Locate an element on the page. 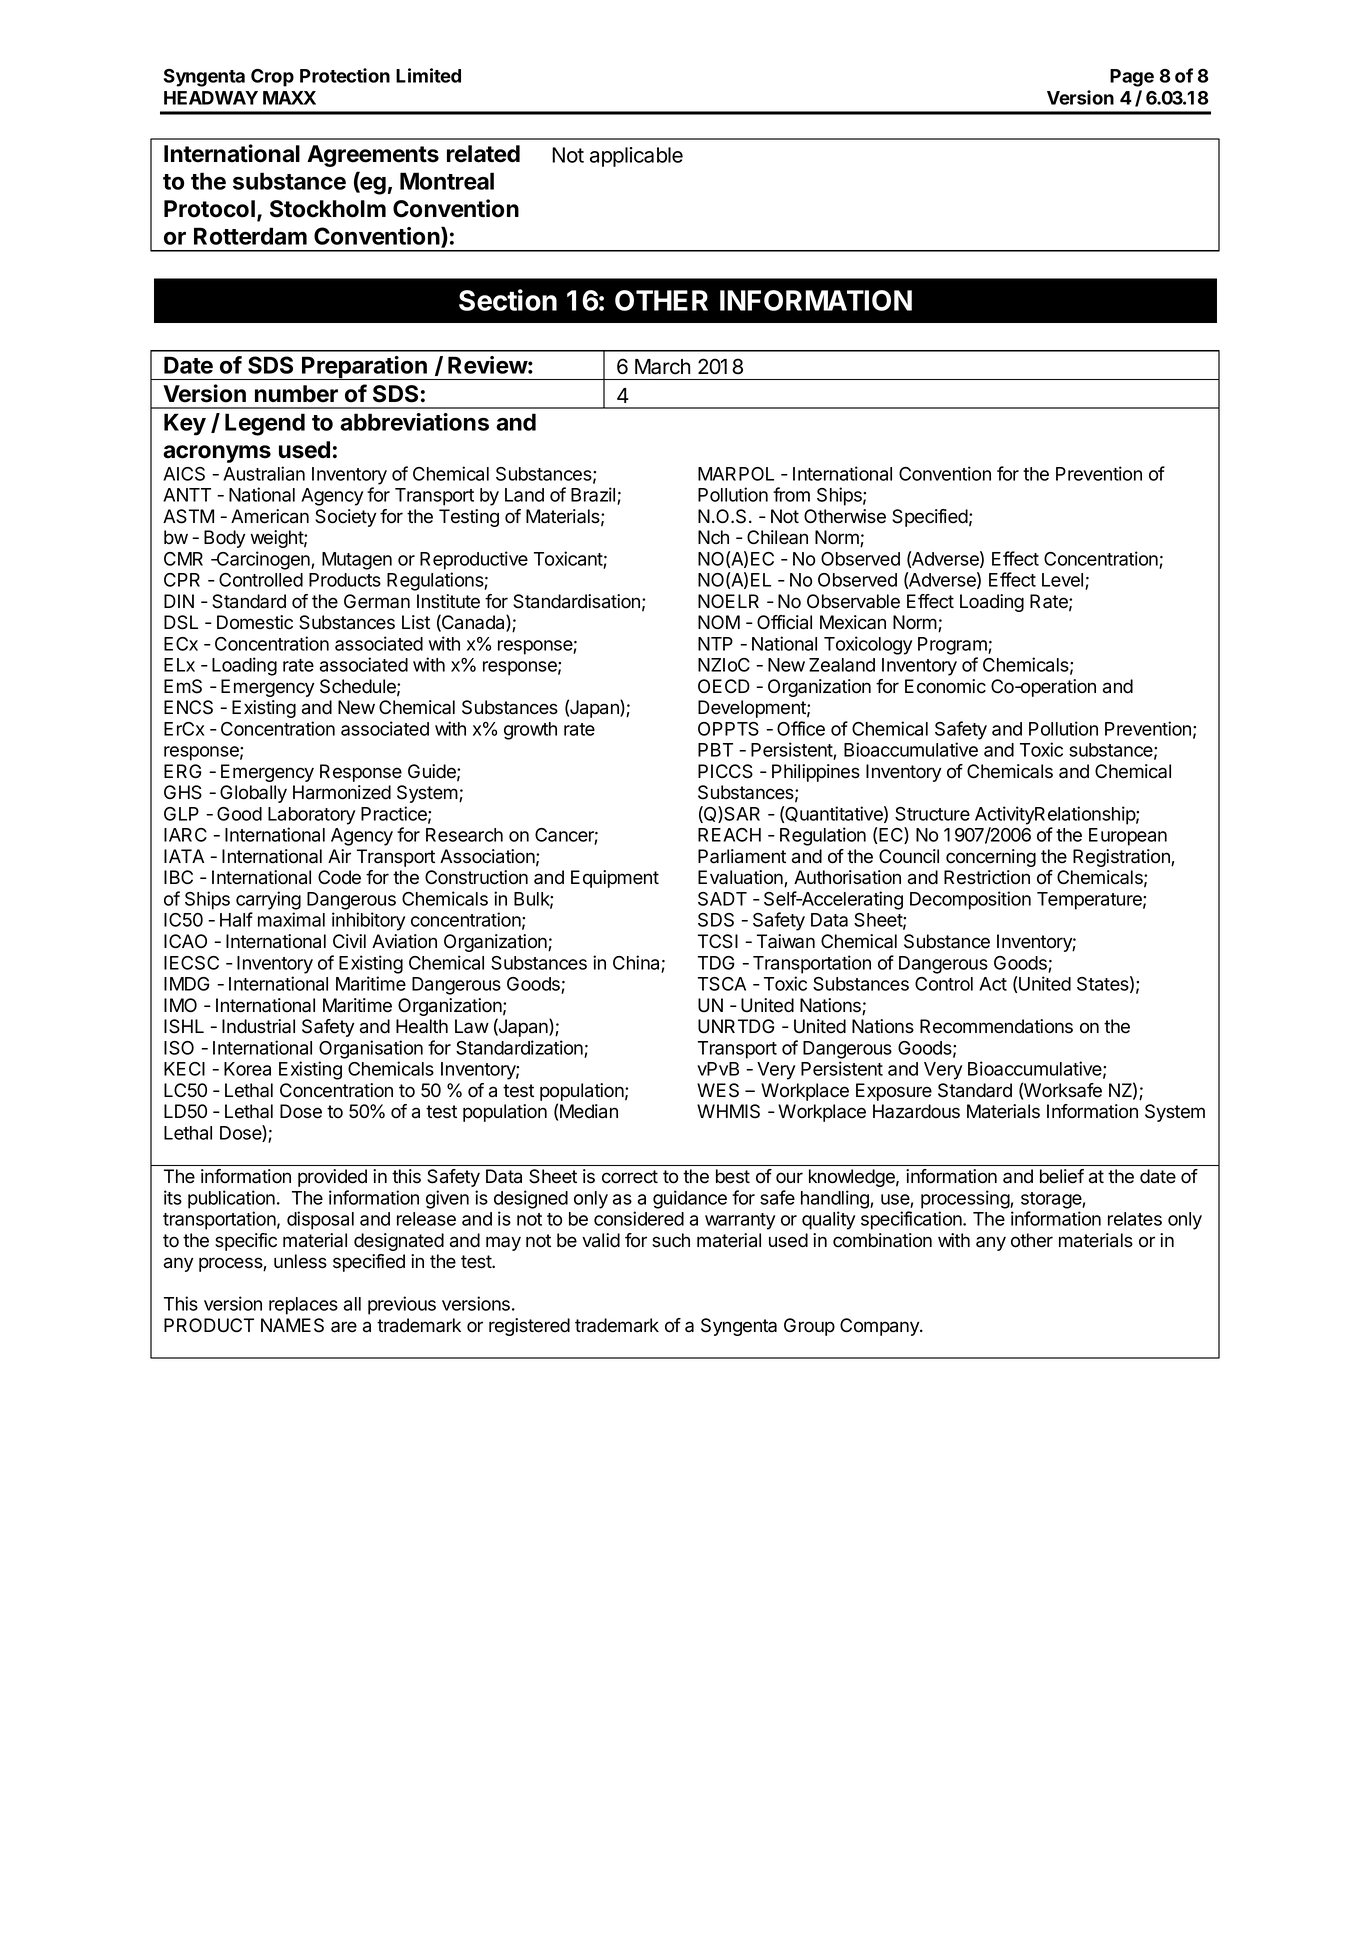  number is located at coordinates (296, 394).
